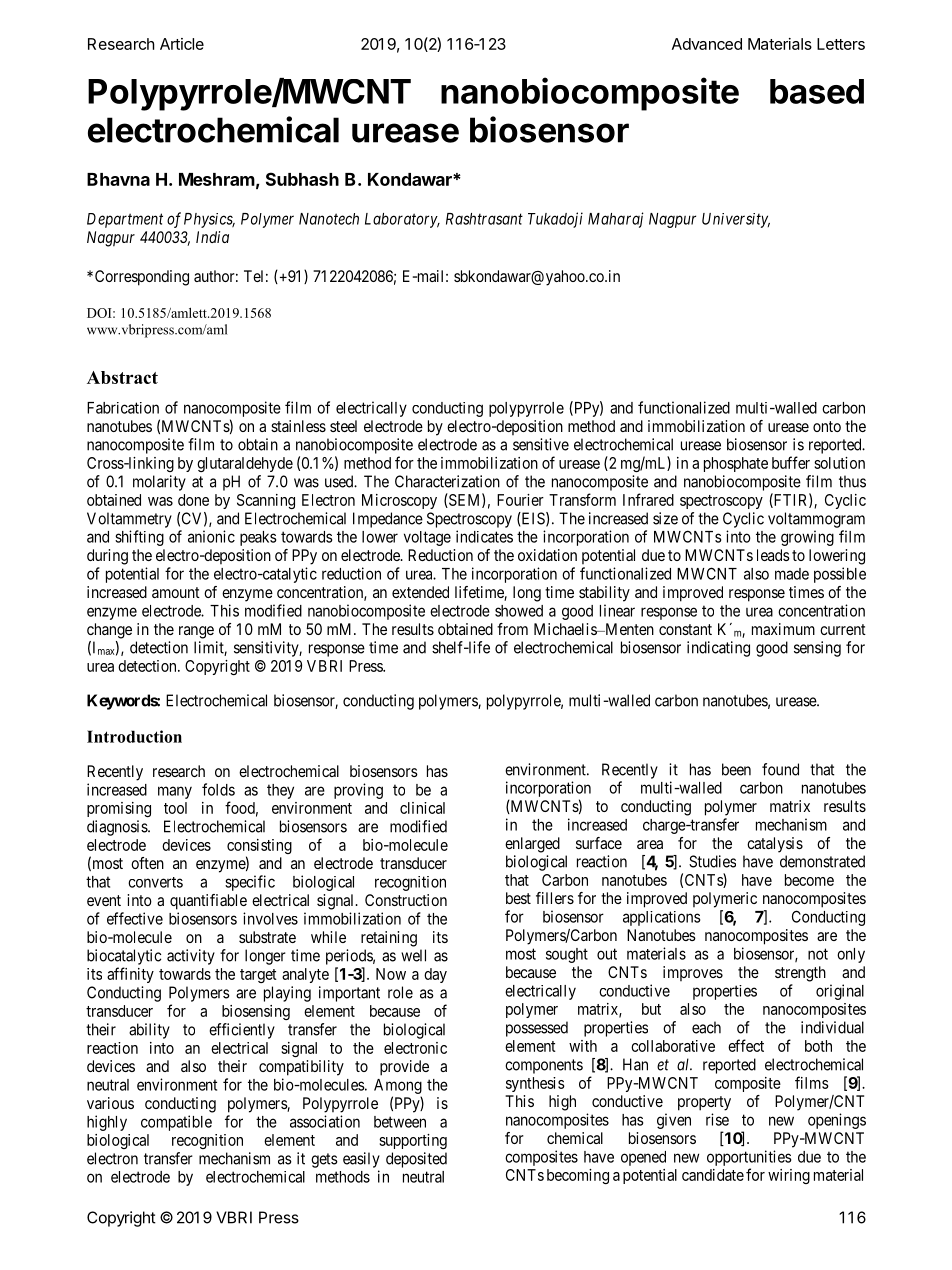 The height and width of the document is (1270, 952). What do you see at coordinates (518, 898) in the document?
I see `best` at bounding box center [518, 898].
